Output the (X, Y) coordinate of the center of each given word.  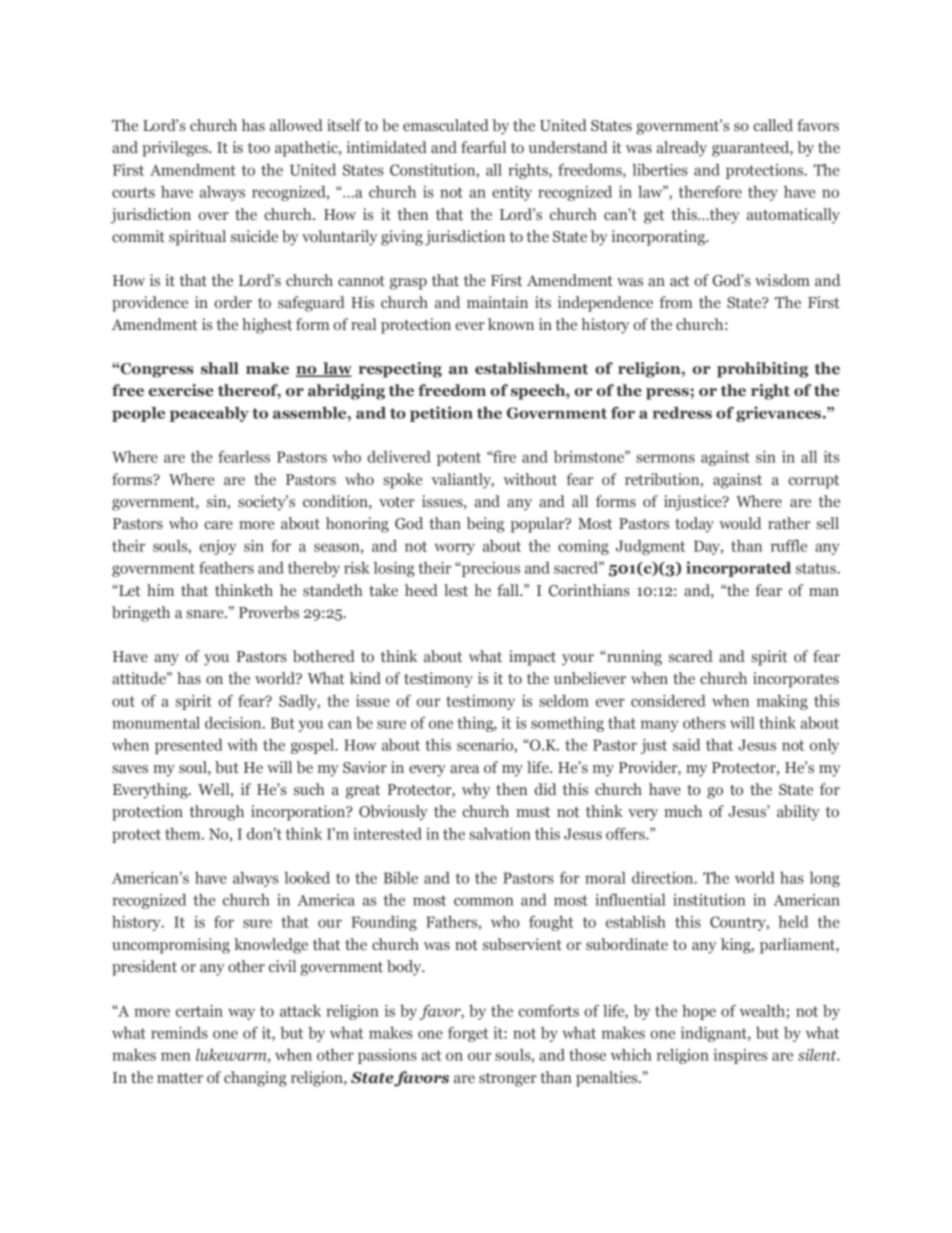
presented (188, 746)
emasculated (446, 125)
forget (468, 1034)
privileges (176, 149)
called (773, 125)
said (686, 745)
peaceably (209, 414)
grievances (780, 414)
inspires (740, 1056)
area (464, 769)
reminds (179, 1033)
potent (459, 459)
